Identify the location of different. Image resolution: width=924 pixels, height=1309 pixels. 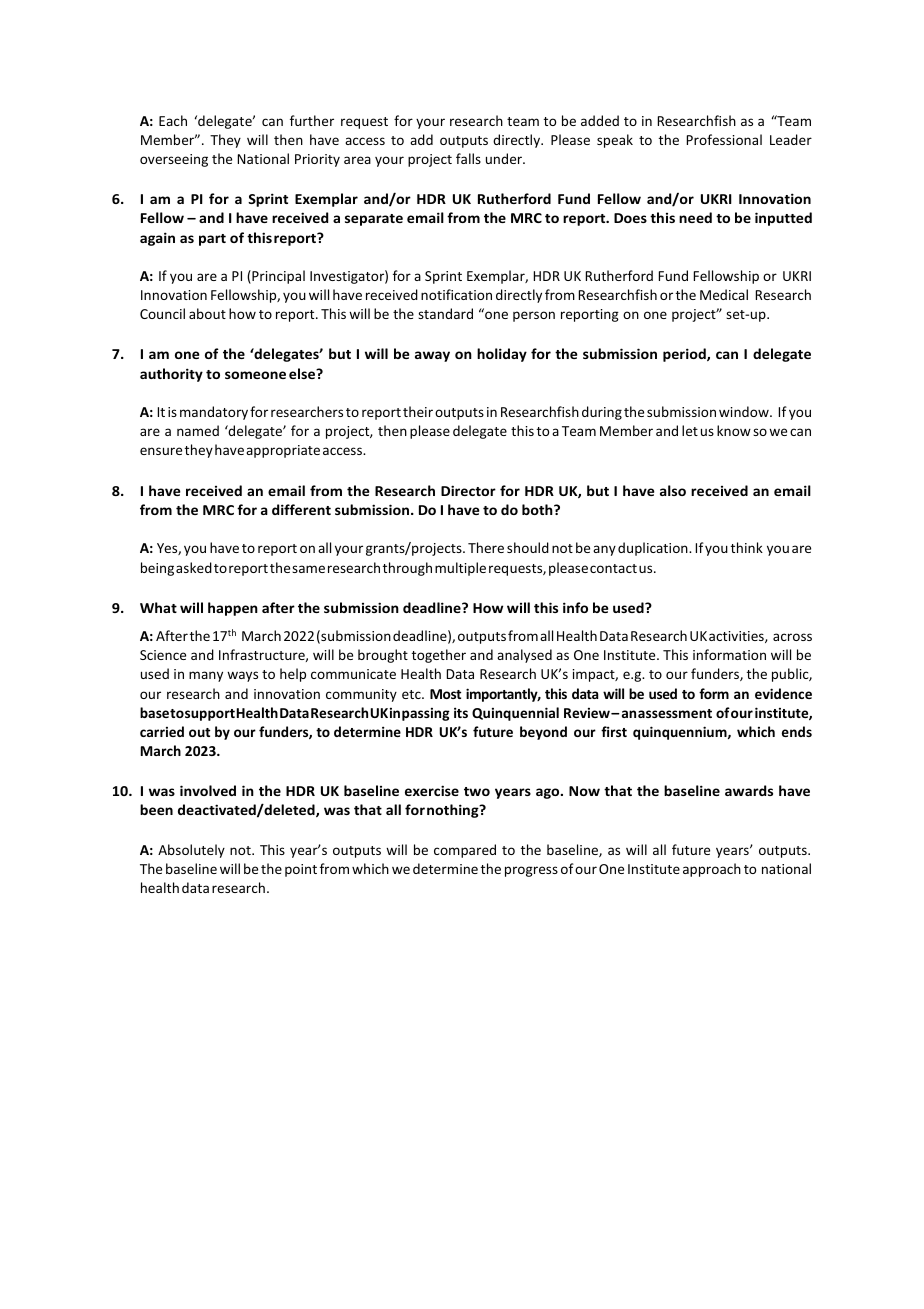
(301, 509).
